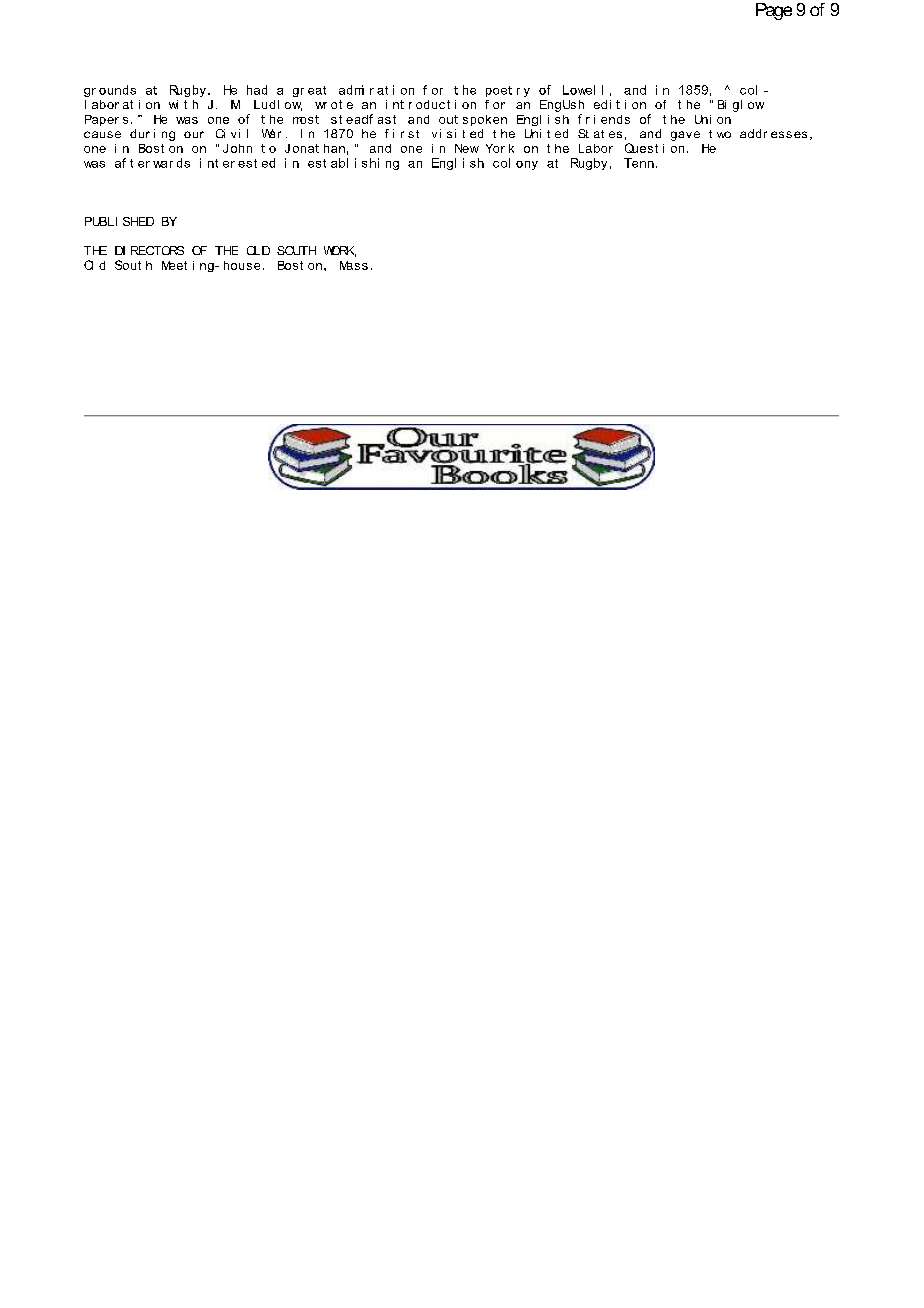 This screenshot has width=924, height=1308. I want to click on our, so click(194, 134).
